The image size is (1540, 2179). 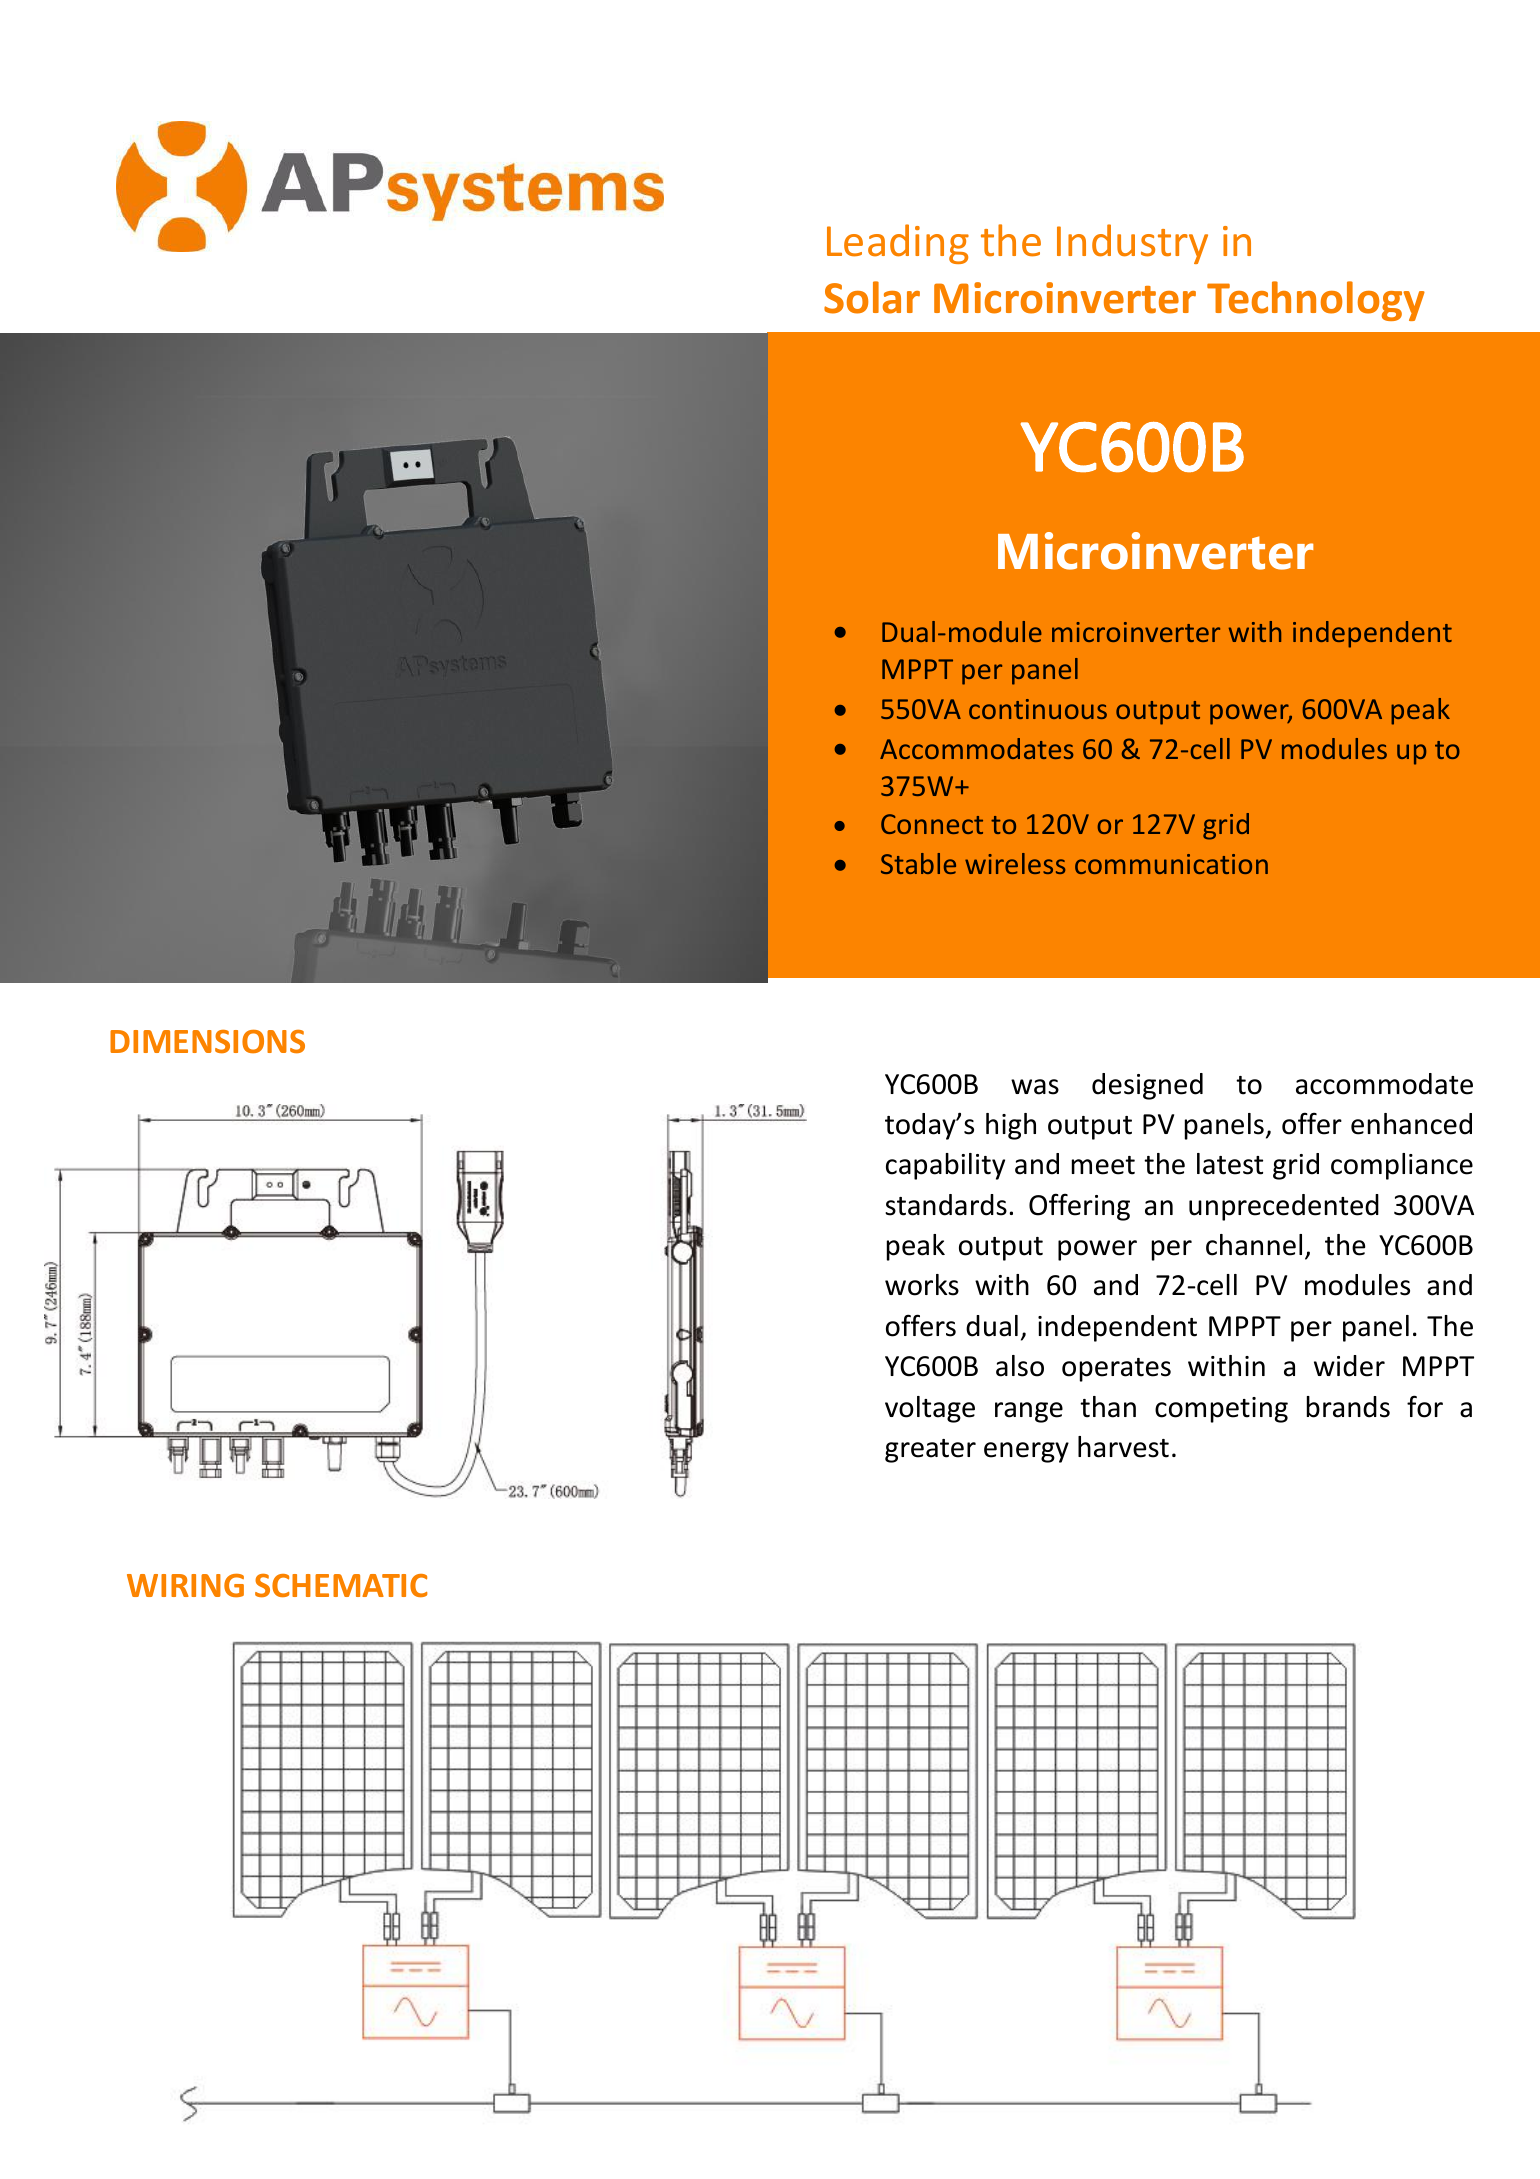 What do you see at coordinates (1230, 1164) in the screenshot?
I see `latest` at bounding box center [1230, 1164].
